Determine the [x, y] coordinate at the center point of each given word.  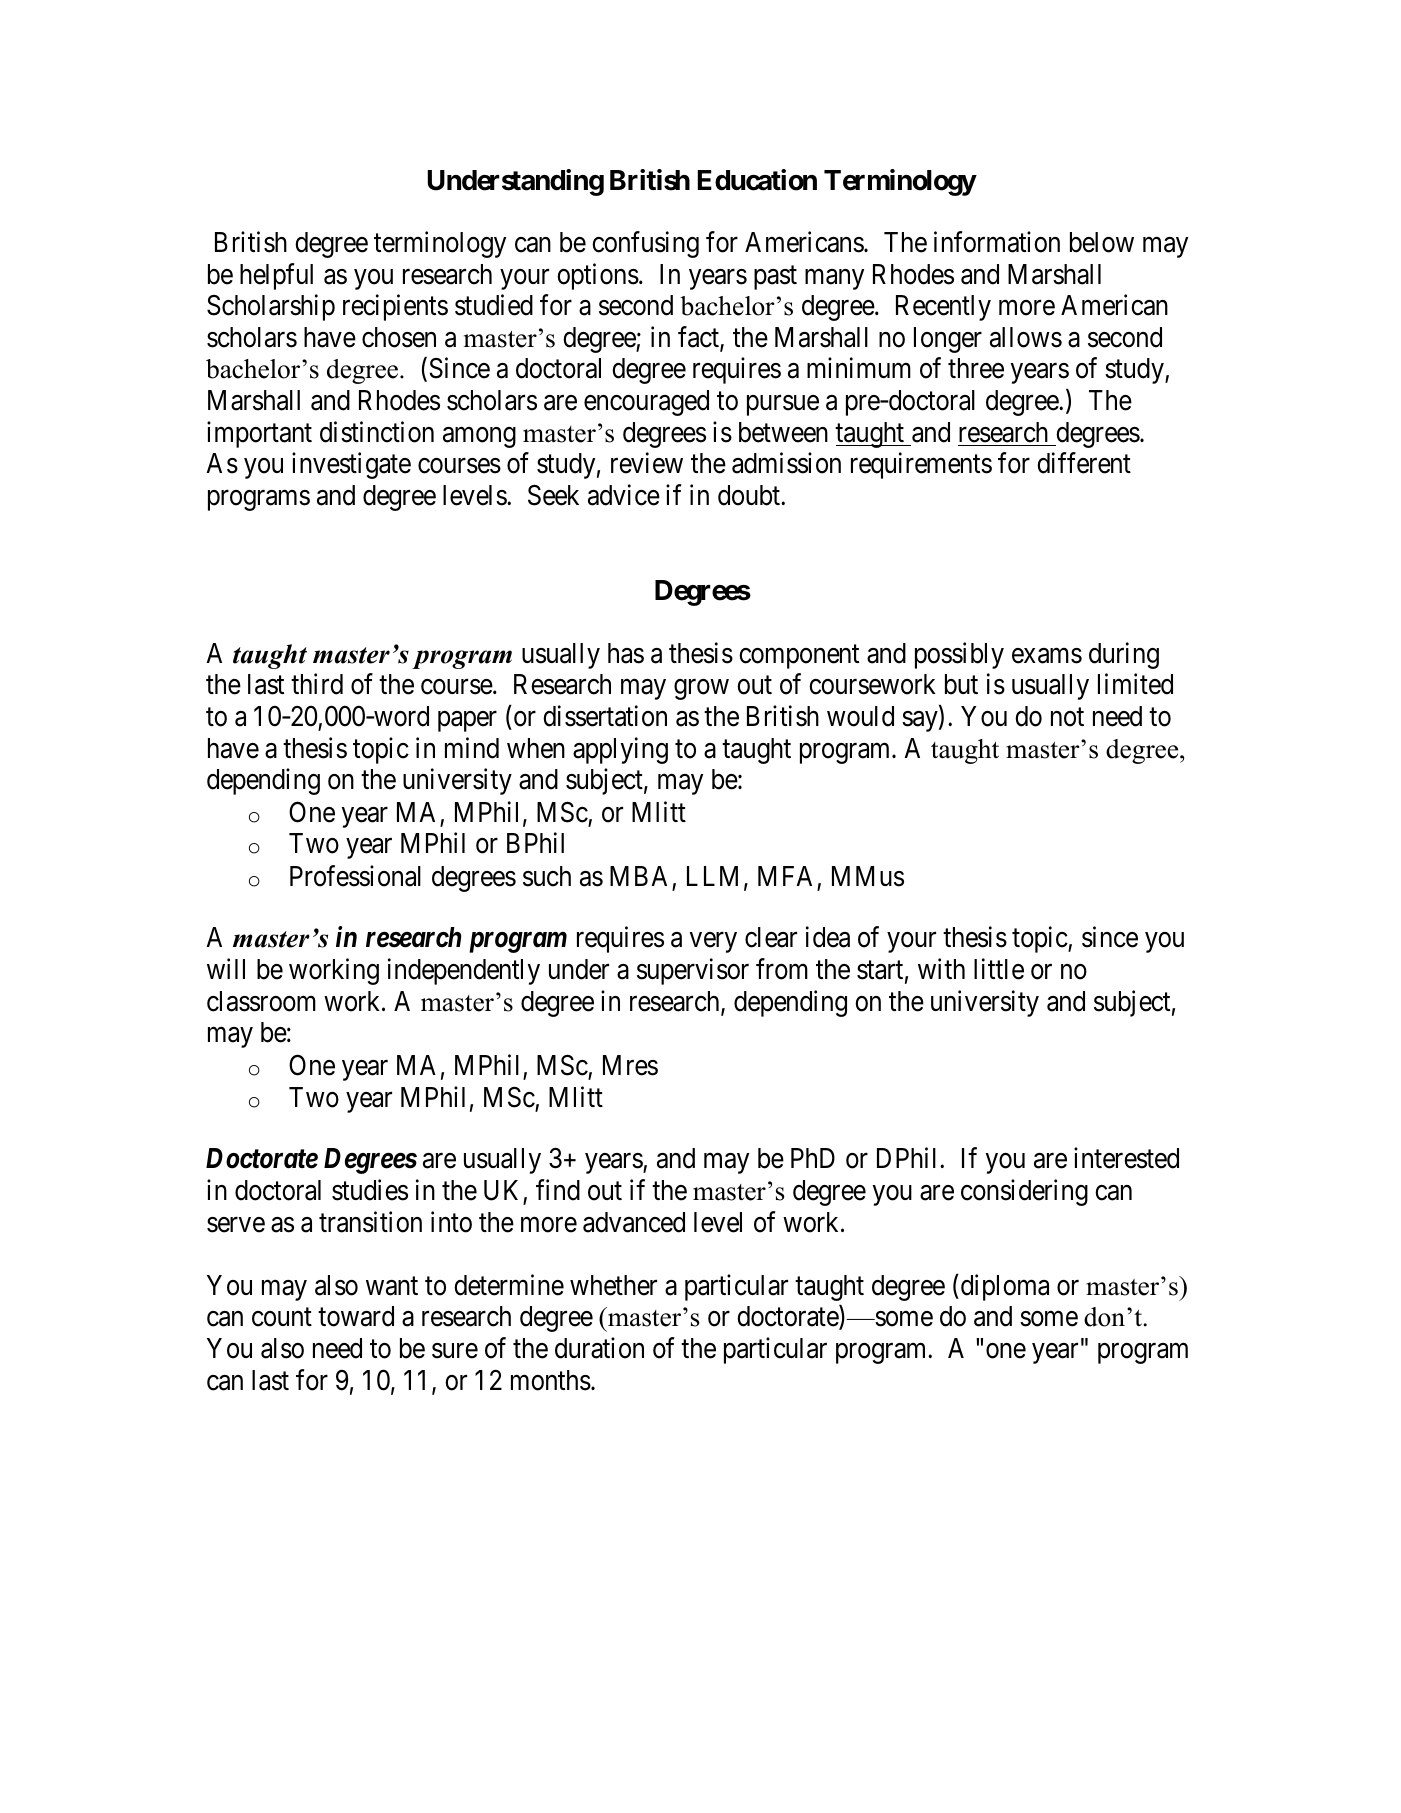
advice [624, 495]
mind [472, 748]
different [1084, 463]
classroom [261, 1001]
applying [620, 750]
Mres [630, 1065]
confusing [645, 244]
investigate [351, 465]
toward [356, 1316]
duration [599, 1348]
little [999, 969]
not [1067, 717]
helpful [276, 276]
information [997, 242]
